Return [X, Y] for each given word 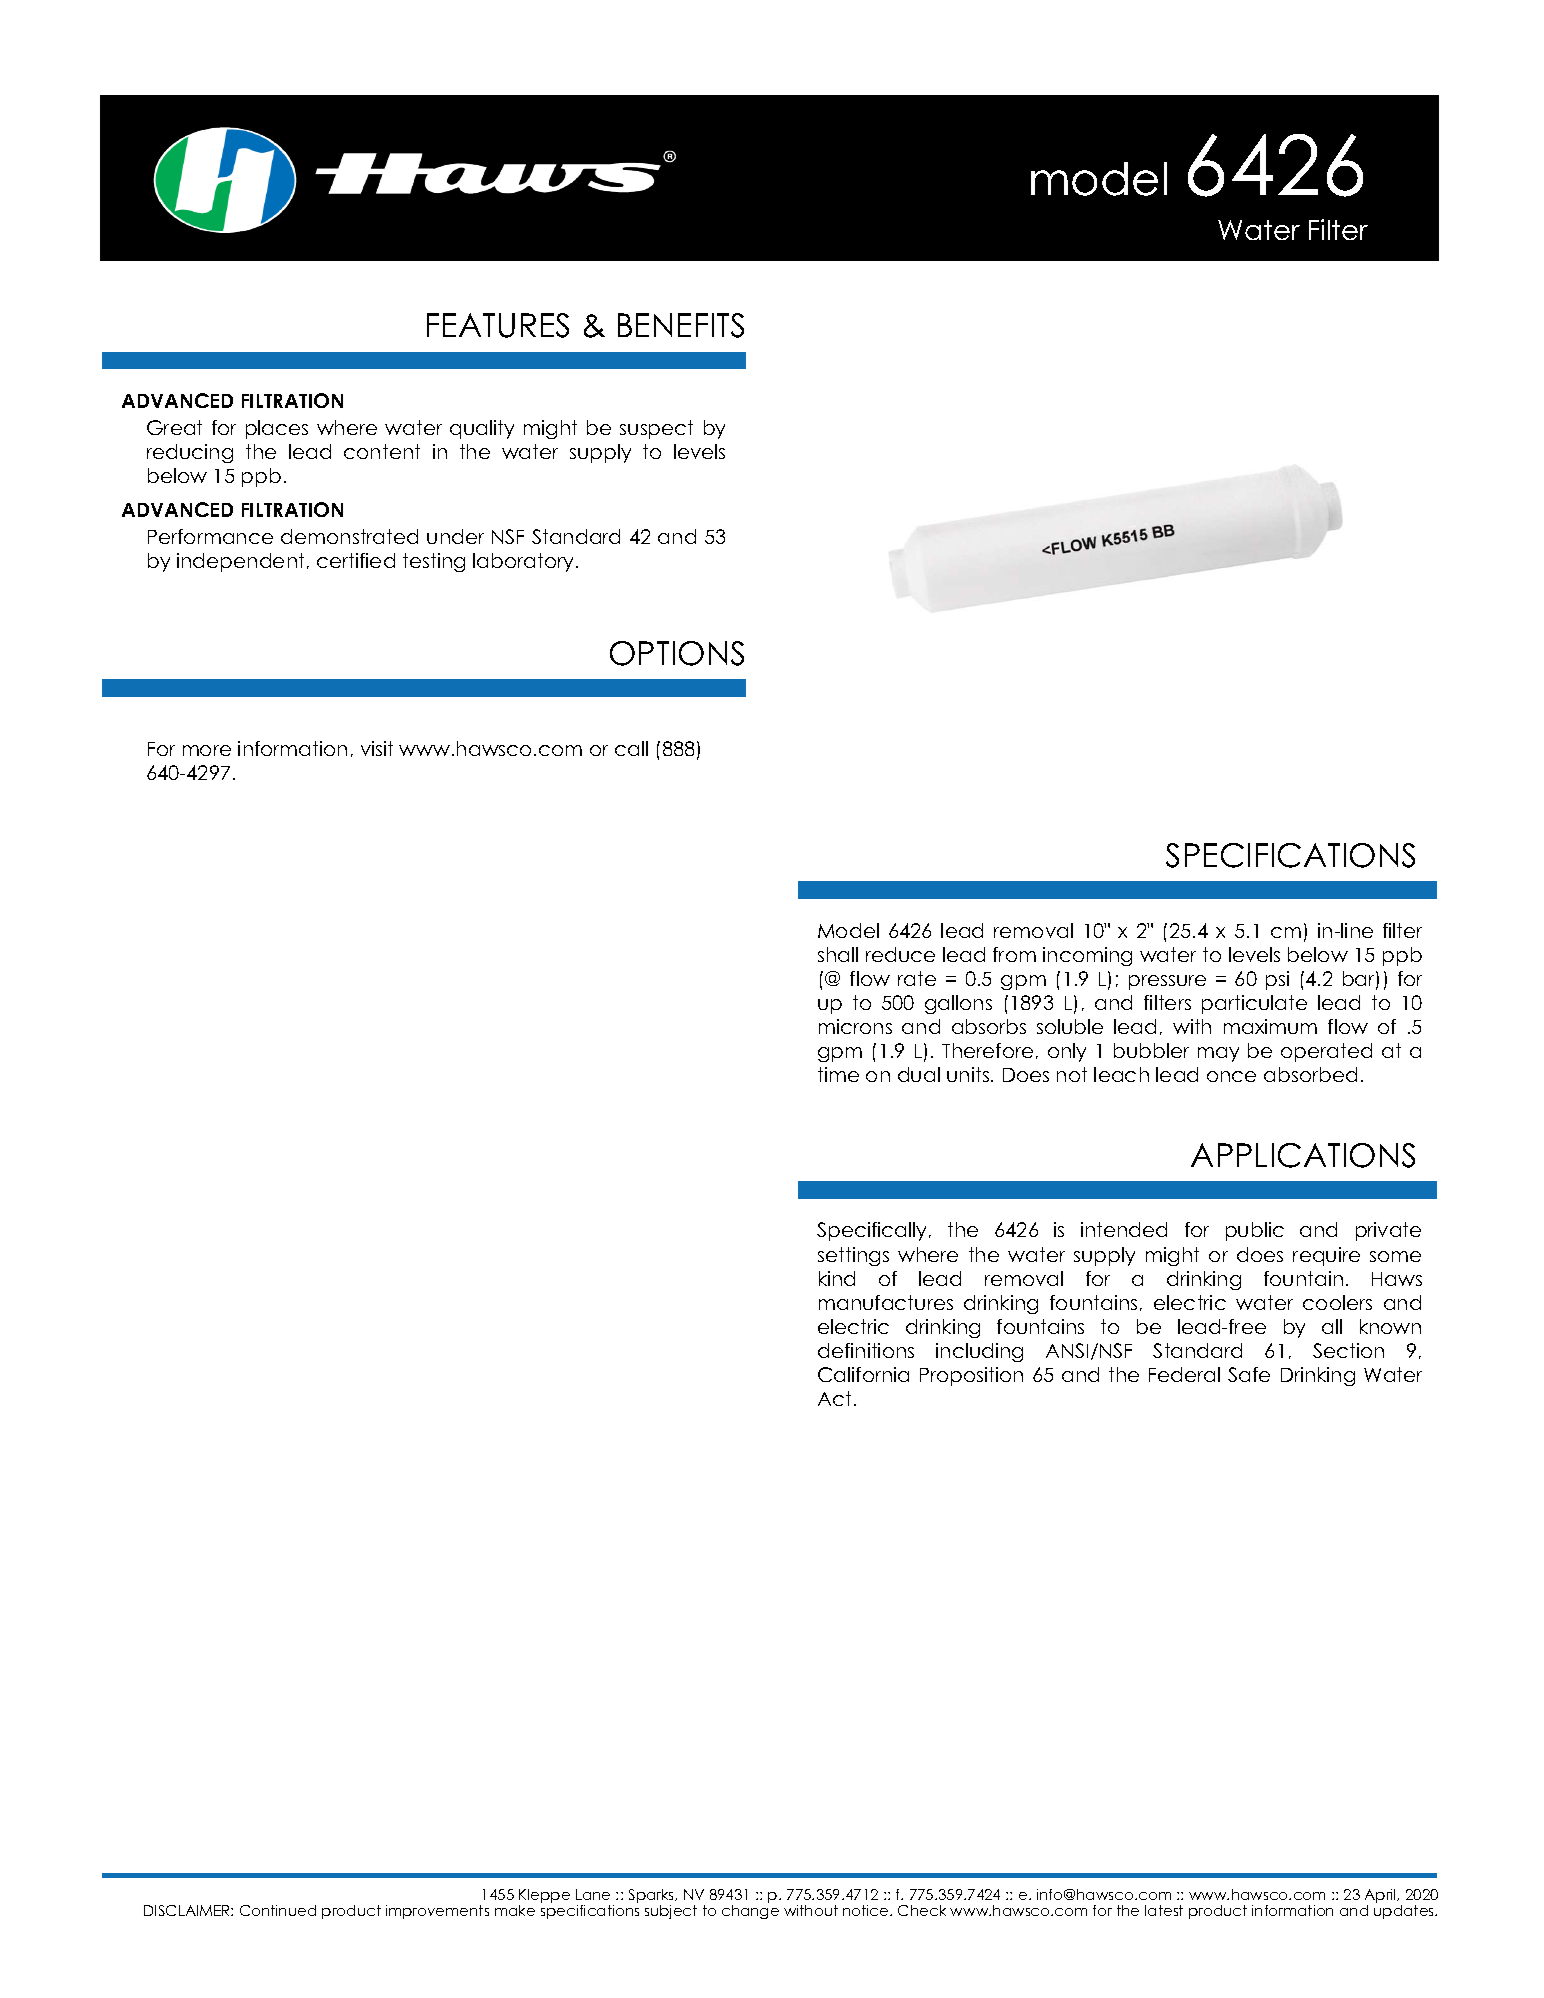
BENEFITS [681, 325]
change [750, 1912]
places [277, 429]
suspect [656, 429]
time [838, 1074]
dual [919, 1074]
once [1231, 1076]
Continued [278, 1910]
